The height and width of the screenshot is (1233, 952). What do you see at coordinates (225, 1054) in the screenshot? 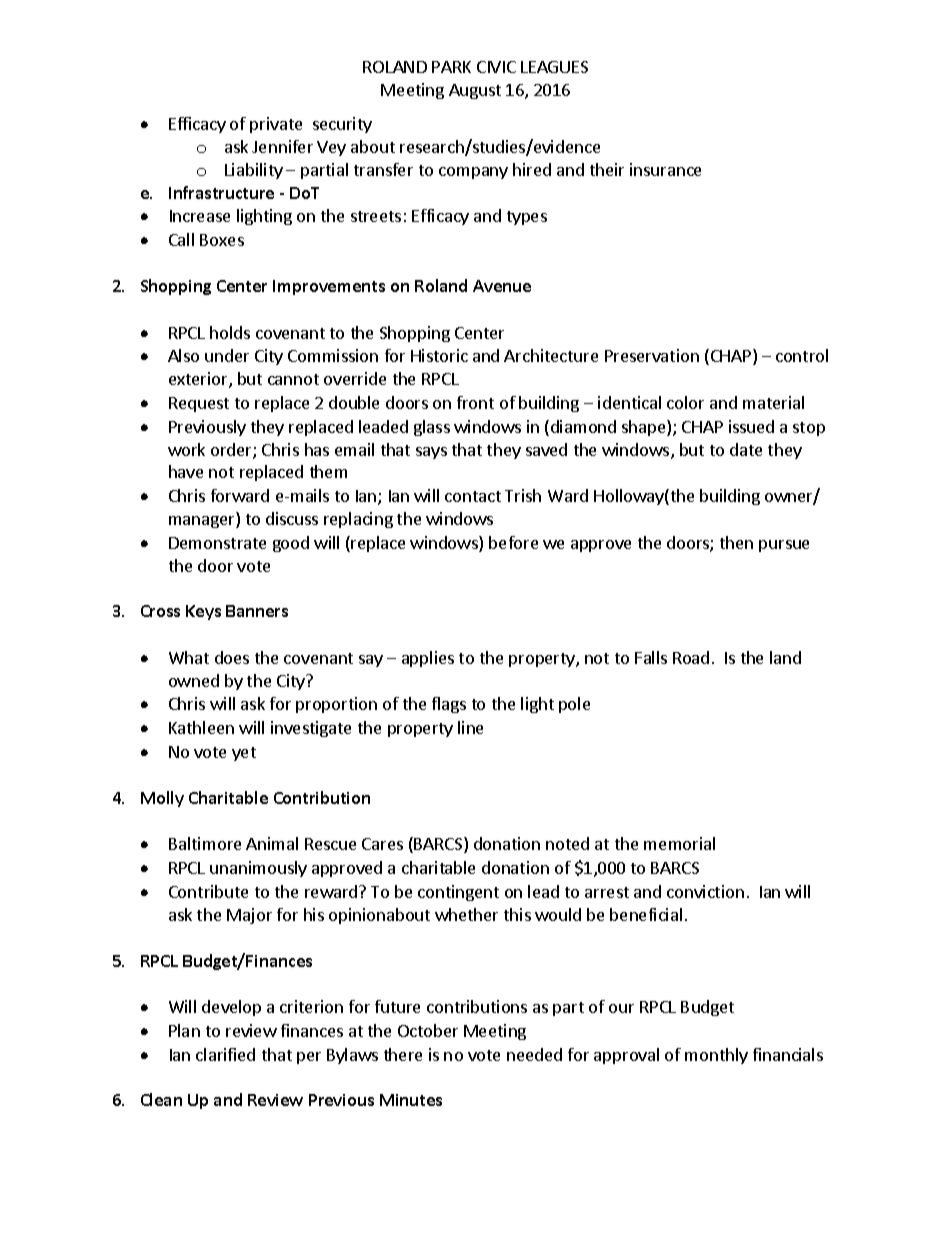
I see `clarified` at bounding box center [225, 1054].
